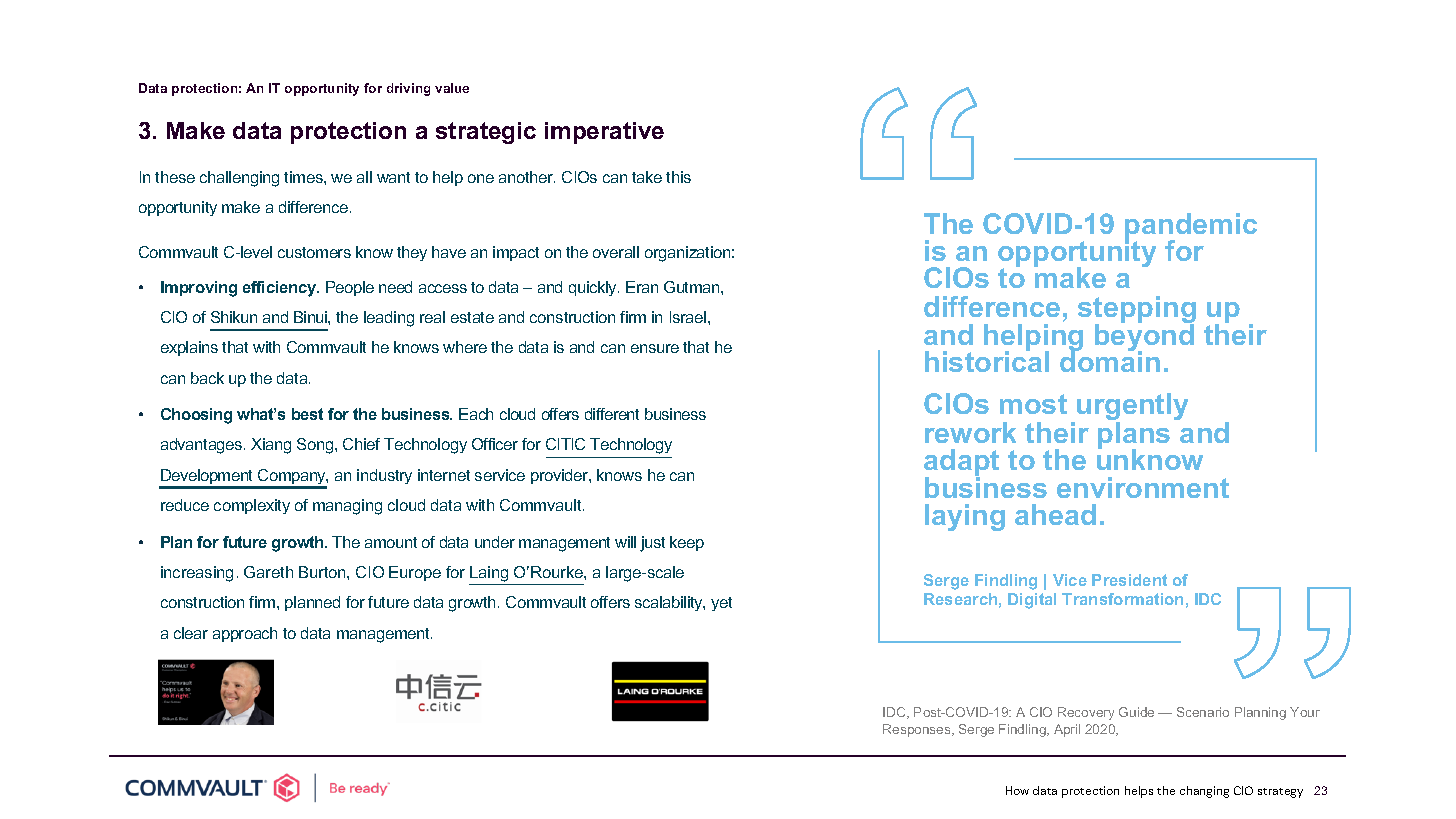 The height and width of the screenshot is (819, 1456). What do you see at coordinates (1132, 408) in the screenshot?
I see `urgently` at bounding box center [1132, 408].
